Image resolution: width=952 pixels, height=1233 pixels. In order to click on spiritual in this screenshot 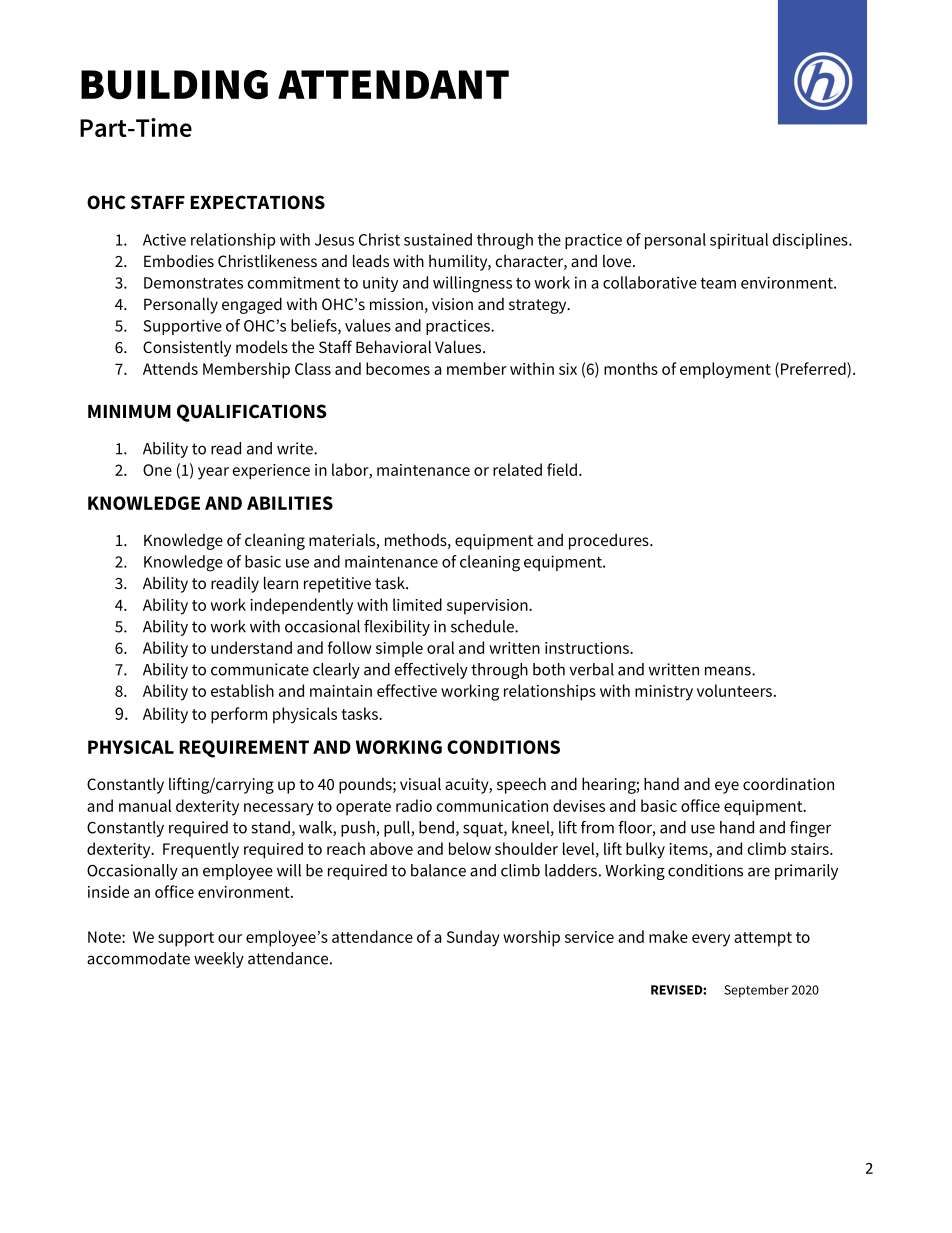, I will do `click(739, 241)`.
